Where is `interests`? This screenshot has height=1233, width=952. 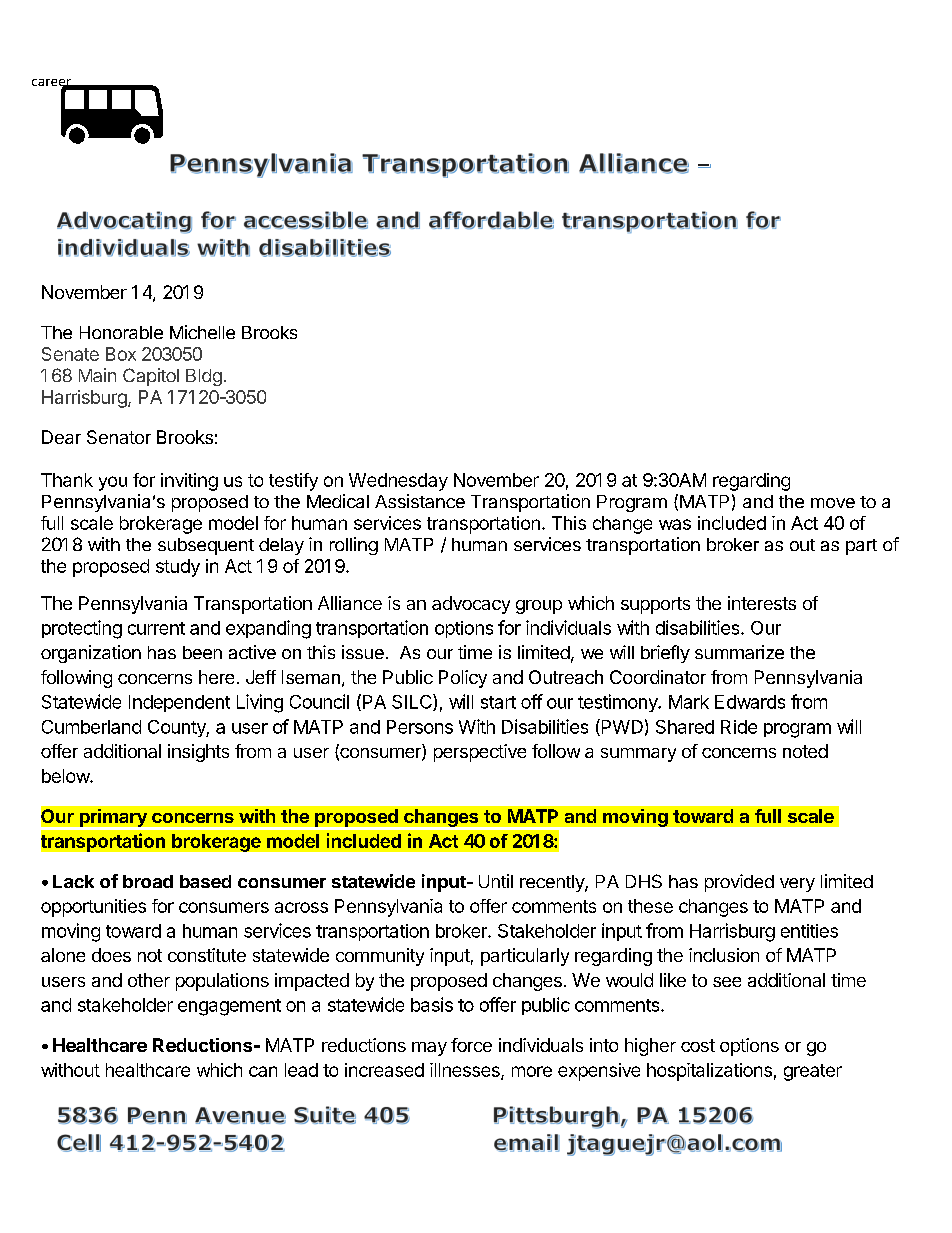
interests is located at coordinates (762, 603).
